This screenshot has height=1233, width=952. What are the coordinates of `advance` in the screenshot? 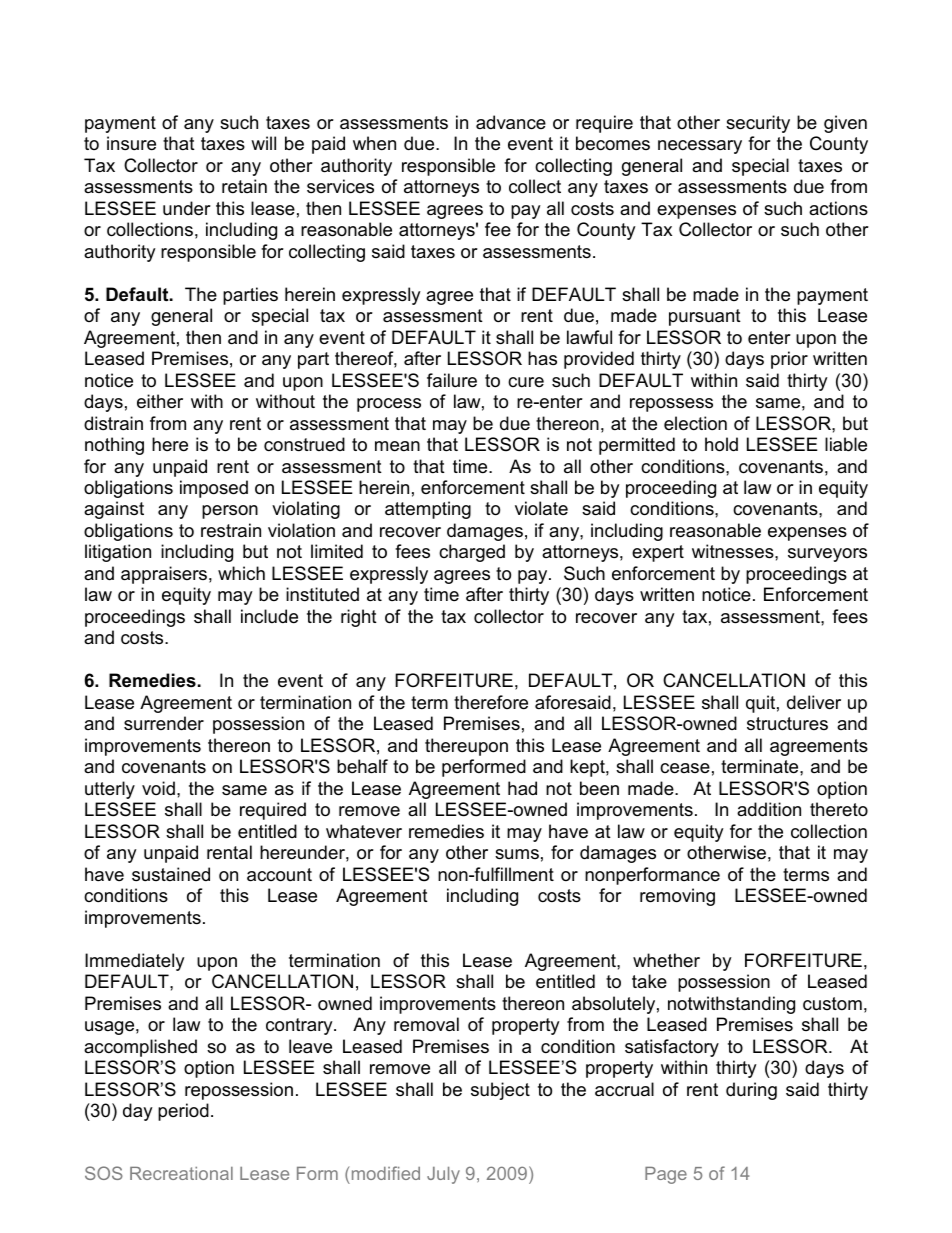 It's located at (511, 122).
